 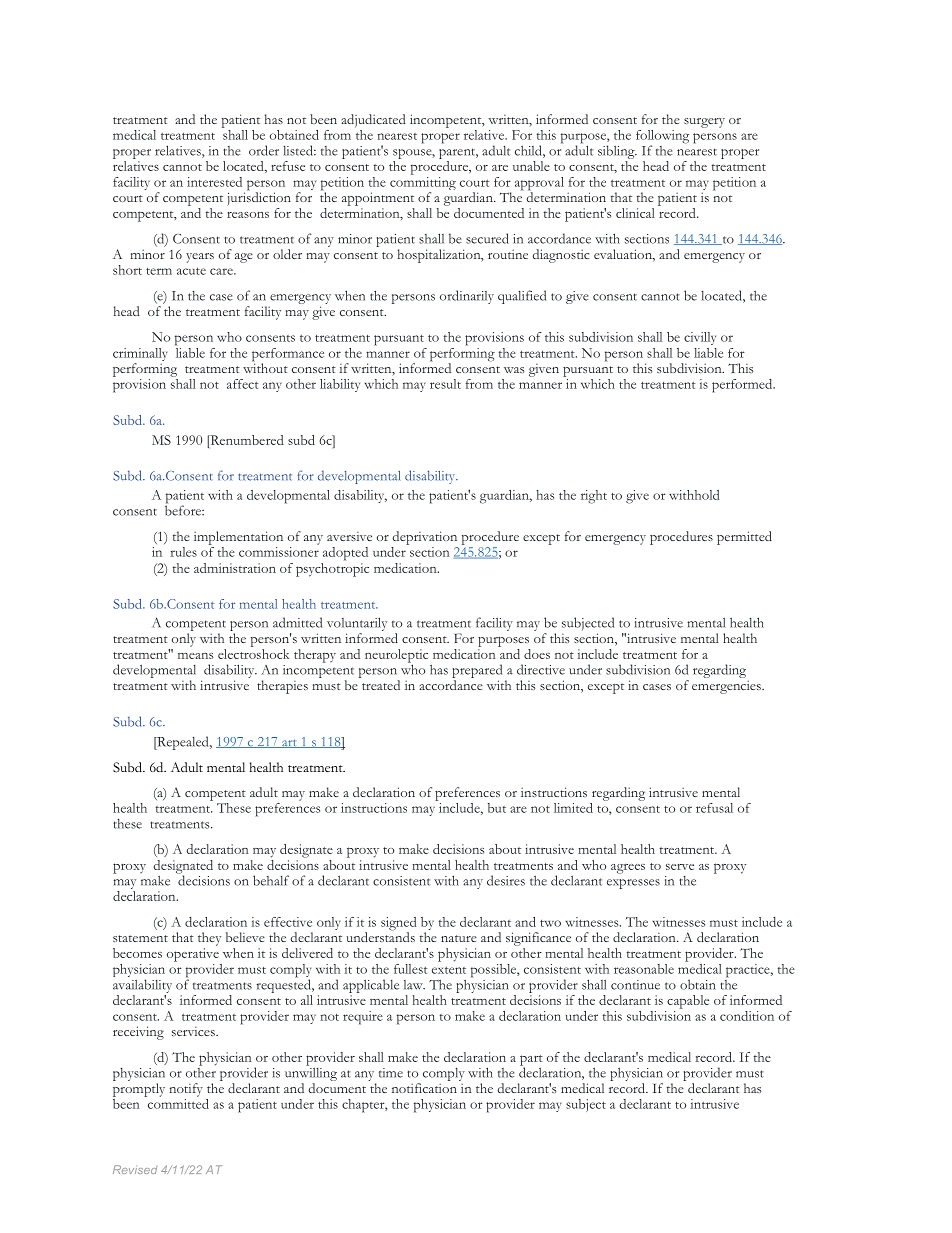 What do you see at coordinates (662, 138) in the screenshot?
I see `following` at bounding box center [662, 138].
